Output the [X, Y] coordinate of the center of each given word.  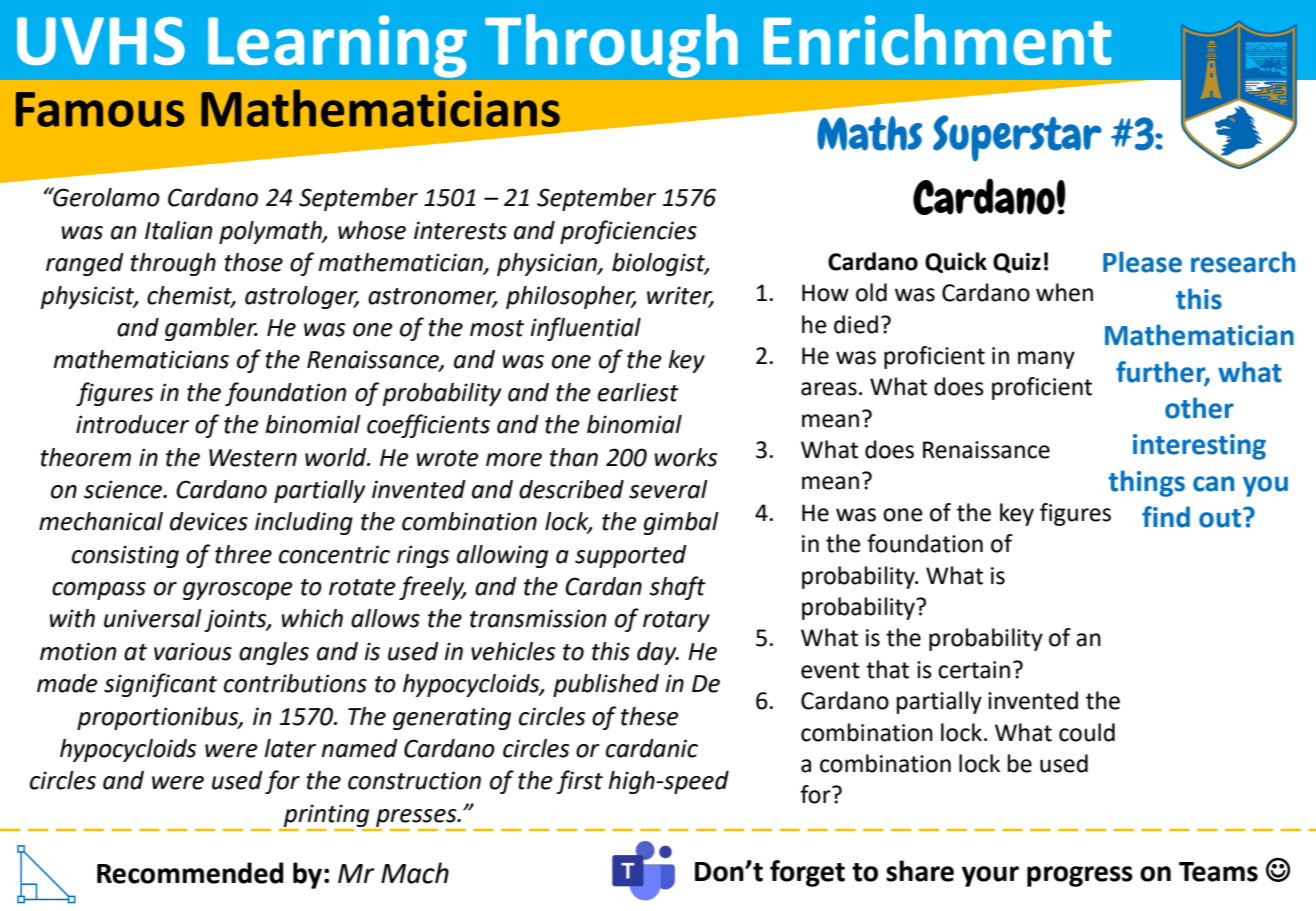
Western [253, 458]
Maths [869, 133]
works [686, 457]
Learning [337, 46]
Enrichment [937, 39]
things [1146, 483]
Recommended [190, 873]
